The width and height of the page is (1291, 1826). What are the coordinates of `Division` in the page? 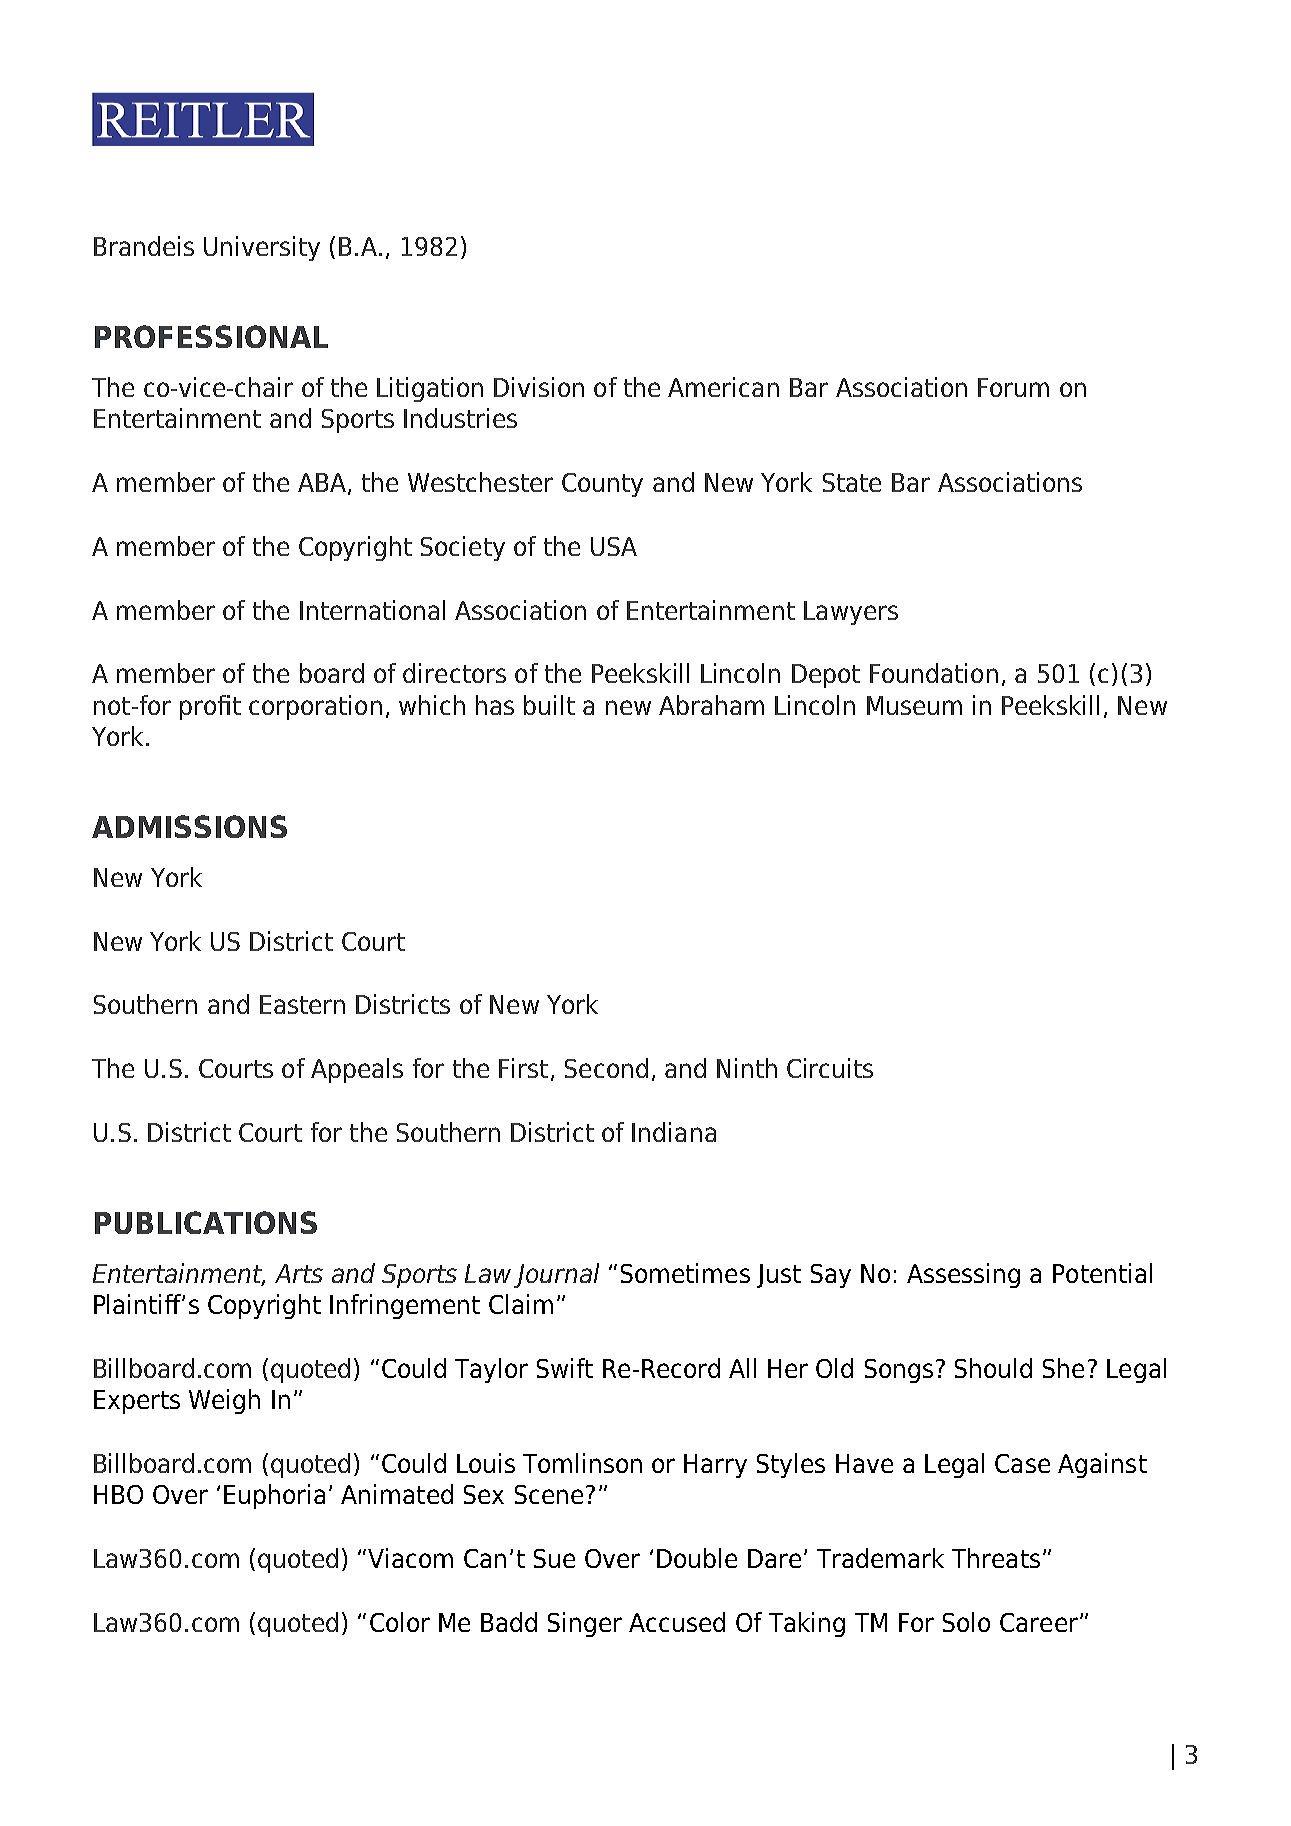 It's located at (539, 387).
